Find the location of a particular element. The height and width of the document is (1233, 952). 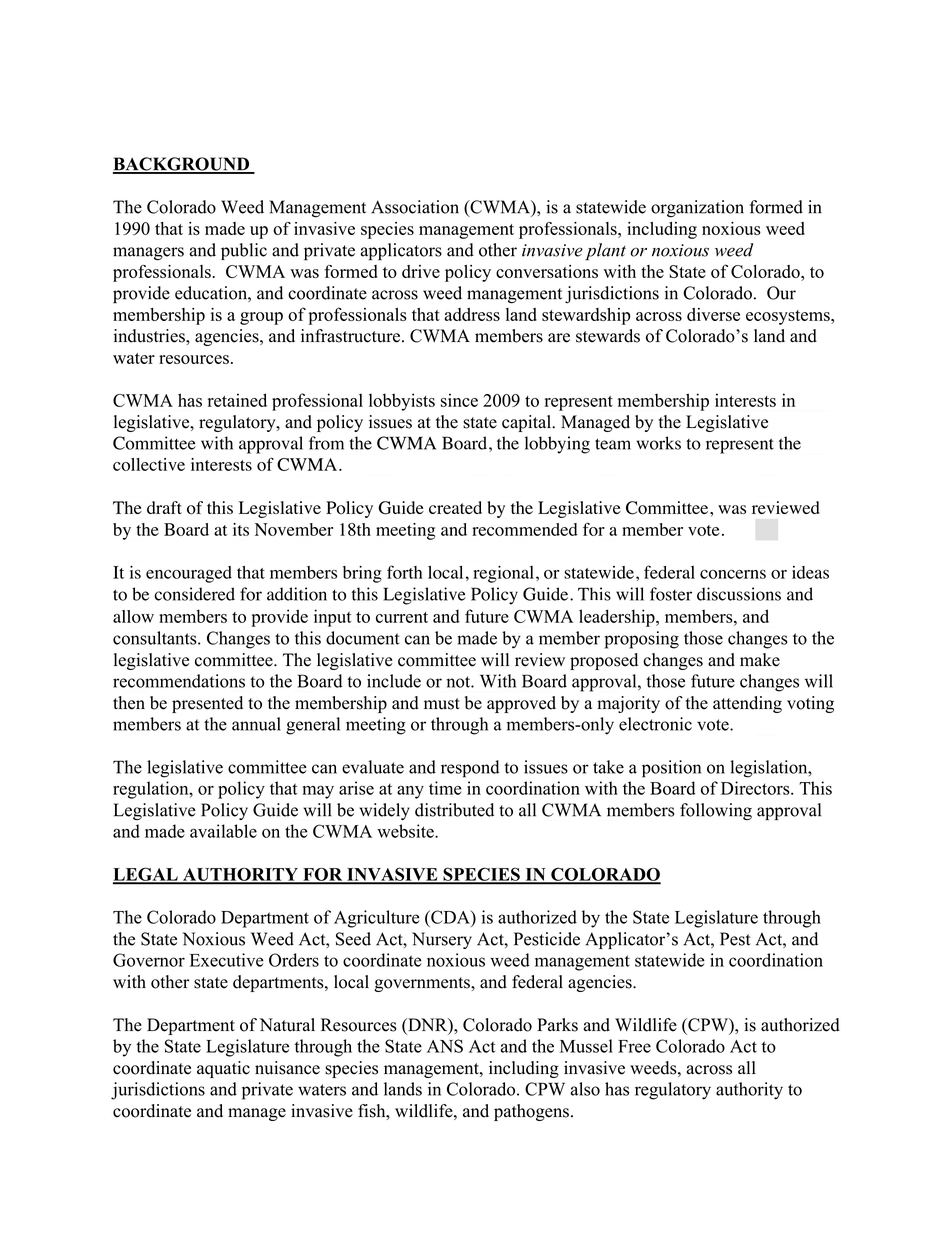

current is located at coordinates (402, 617).
